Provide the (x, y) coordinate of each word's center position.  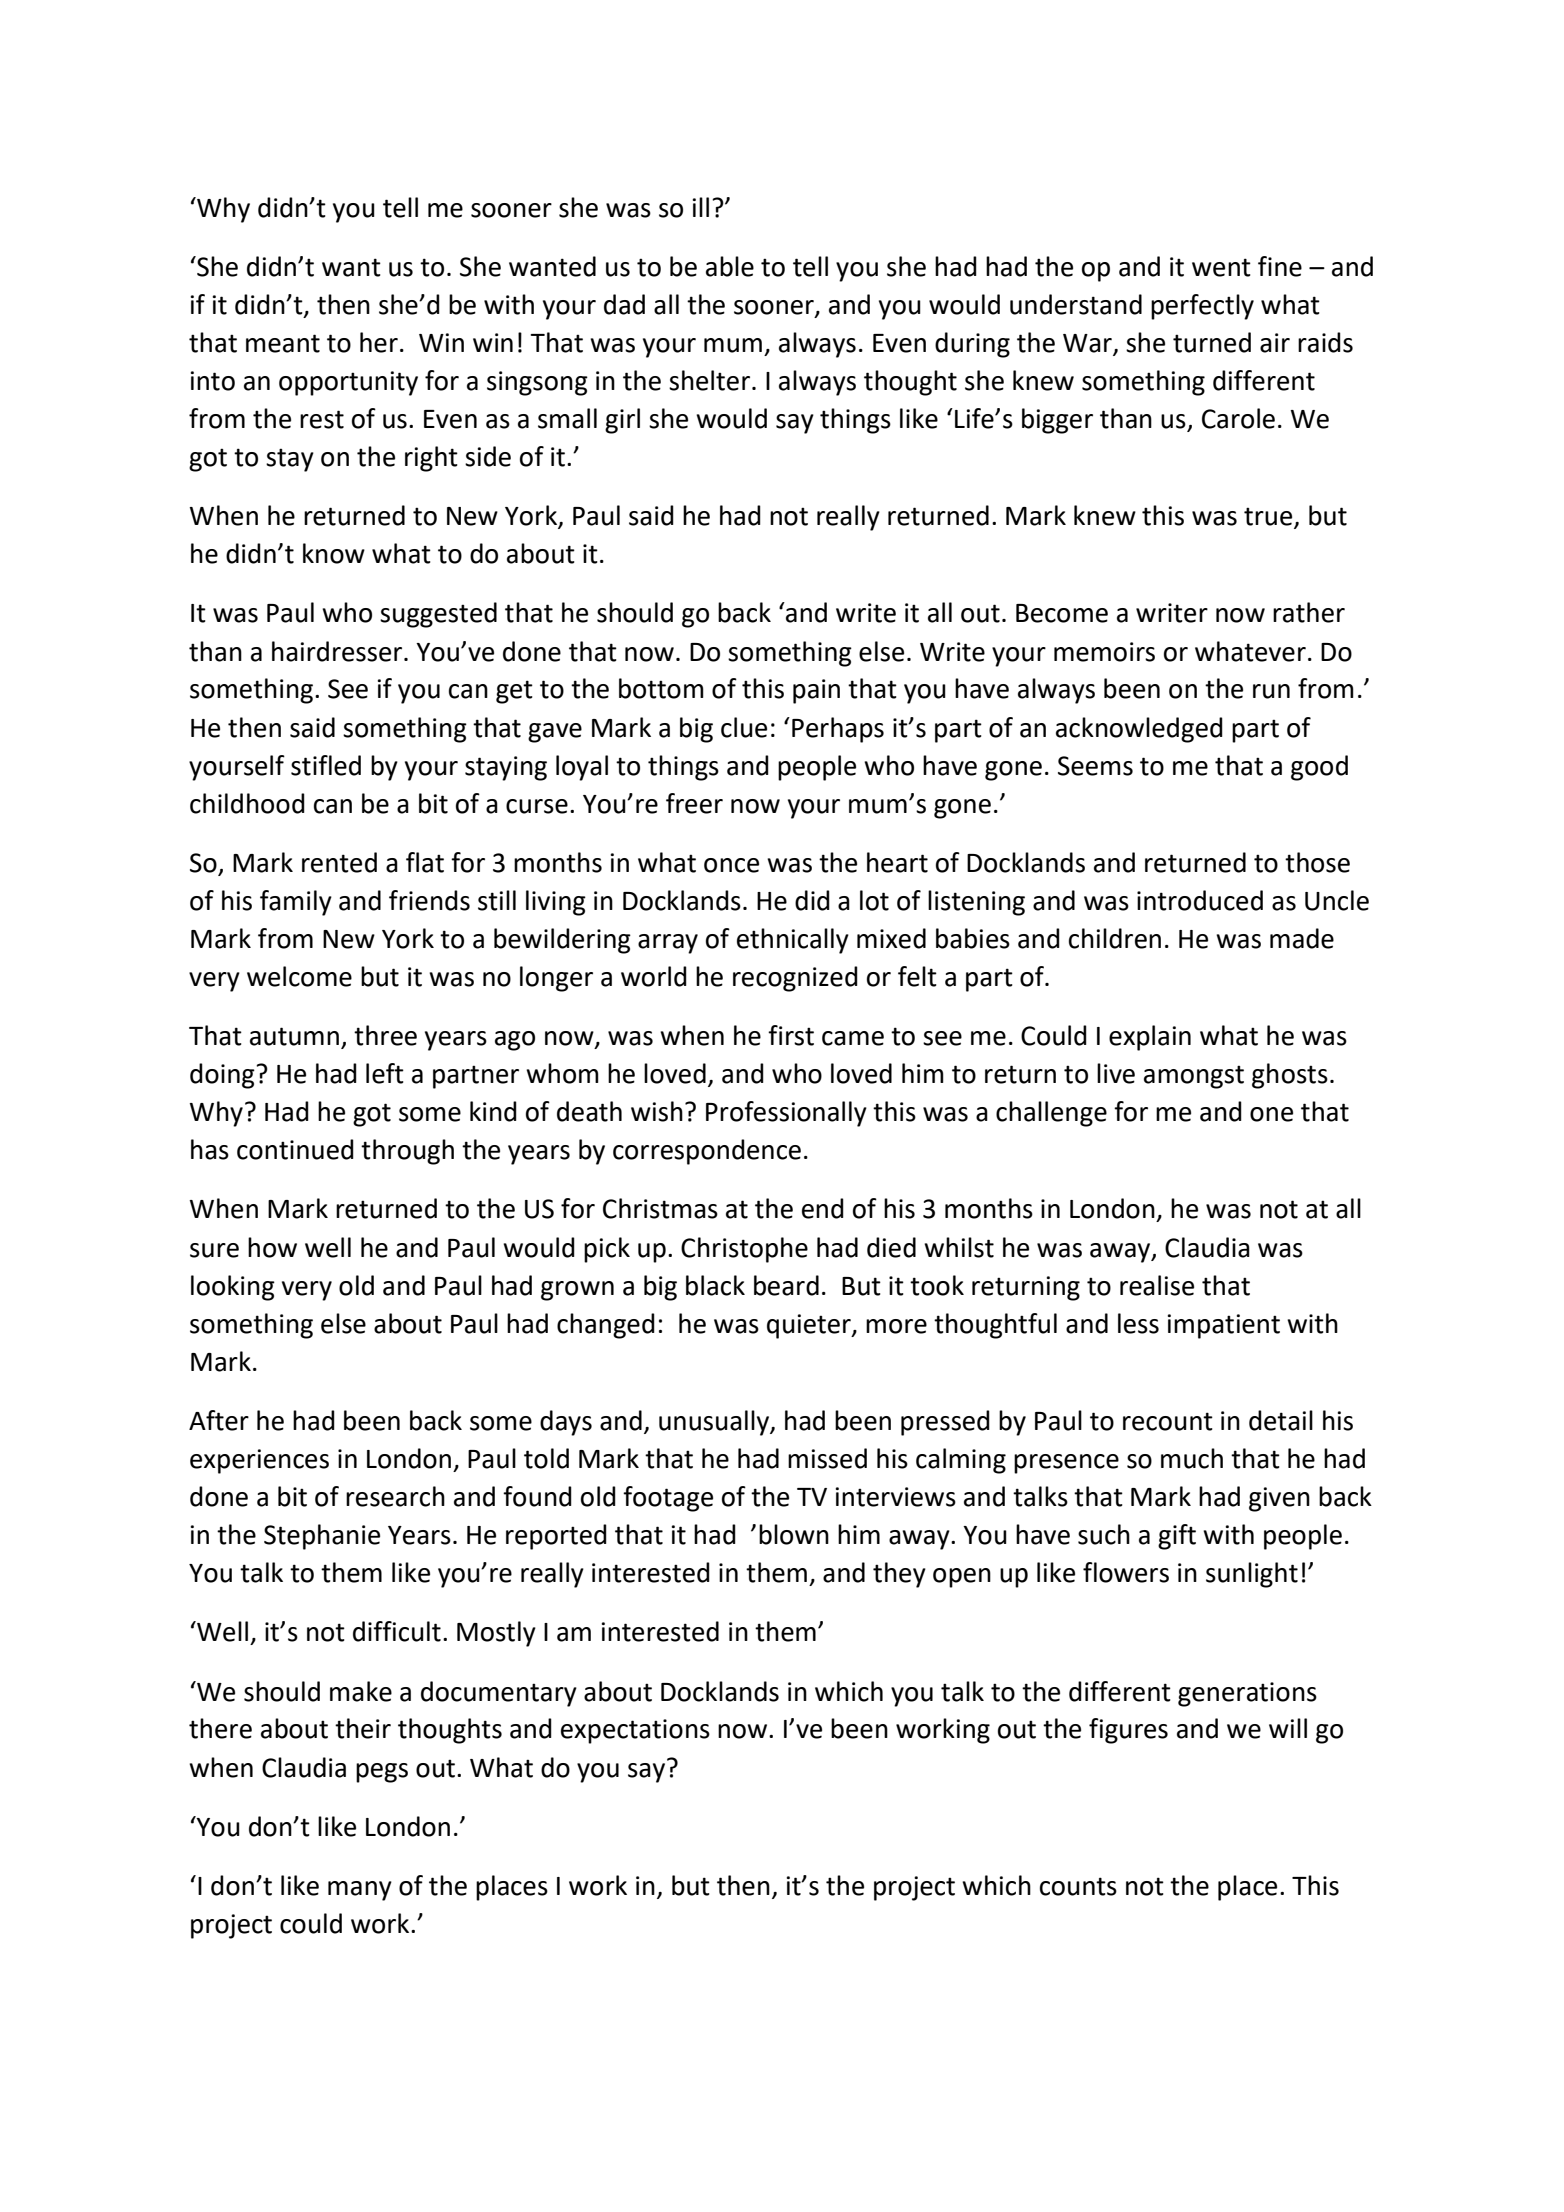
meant (283, 343)
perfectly (1202, 307)
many (360, 1891)
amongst (1194, 1077)
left (385, 1073)
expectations (635, 1731)
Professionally (786, 1114)
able (730, 266)
